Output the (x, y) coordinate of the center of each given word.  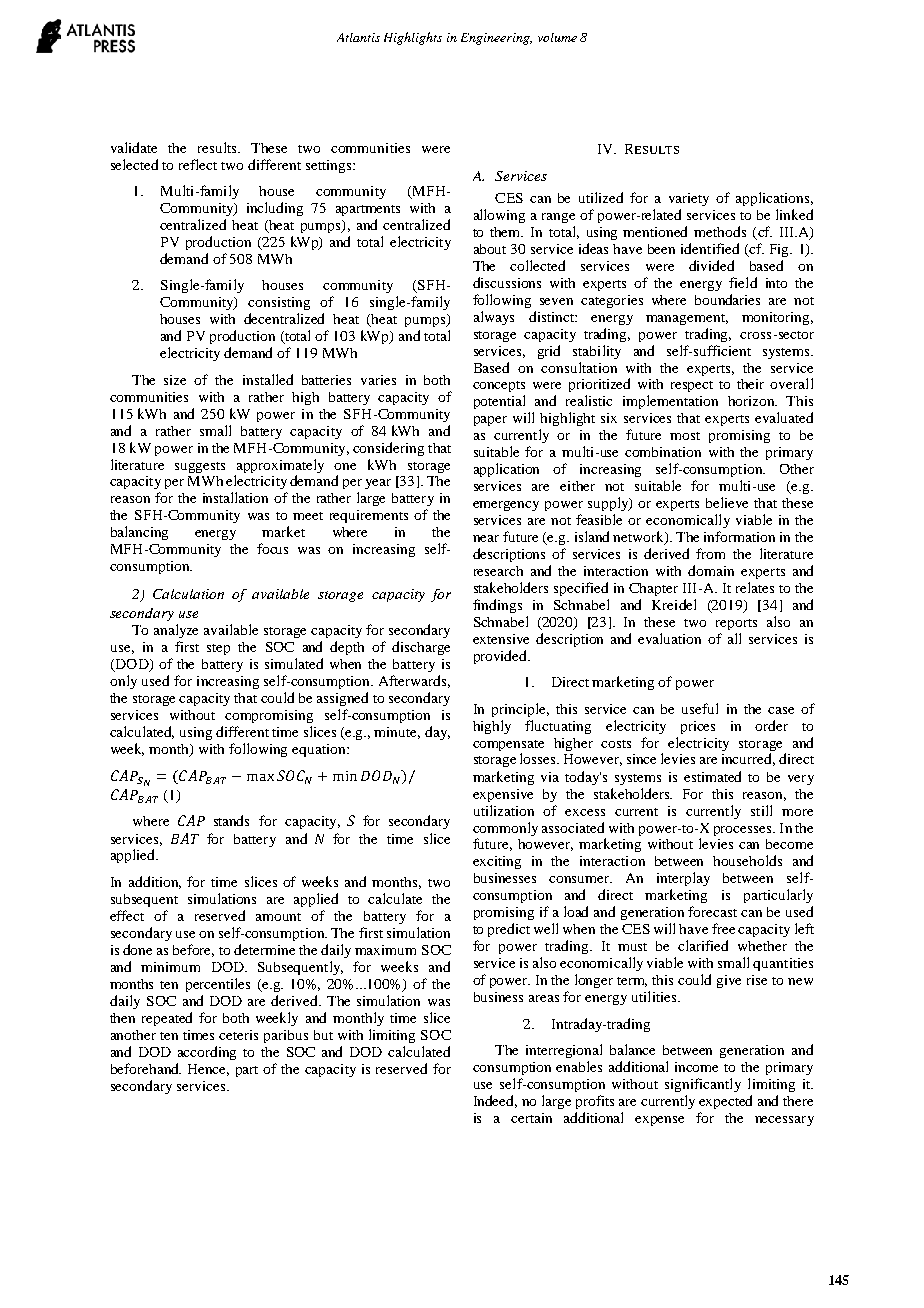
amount (278, 917)
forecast (712, 911)
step (218, 649)
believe (727, 502)
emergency (506, 506)
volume (557, 37)
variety (689, 199)
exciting (497, 862)
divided (711, 265)
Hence (208, 1070)
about (490, 249)
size (175, 380)
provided (502, 657)
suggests (200, 467)
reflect (198, 164)
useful (700, 708)
